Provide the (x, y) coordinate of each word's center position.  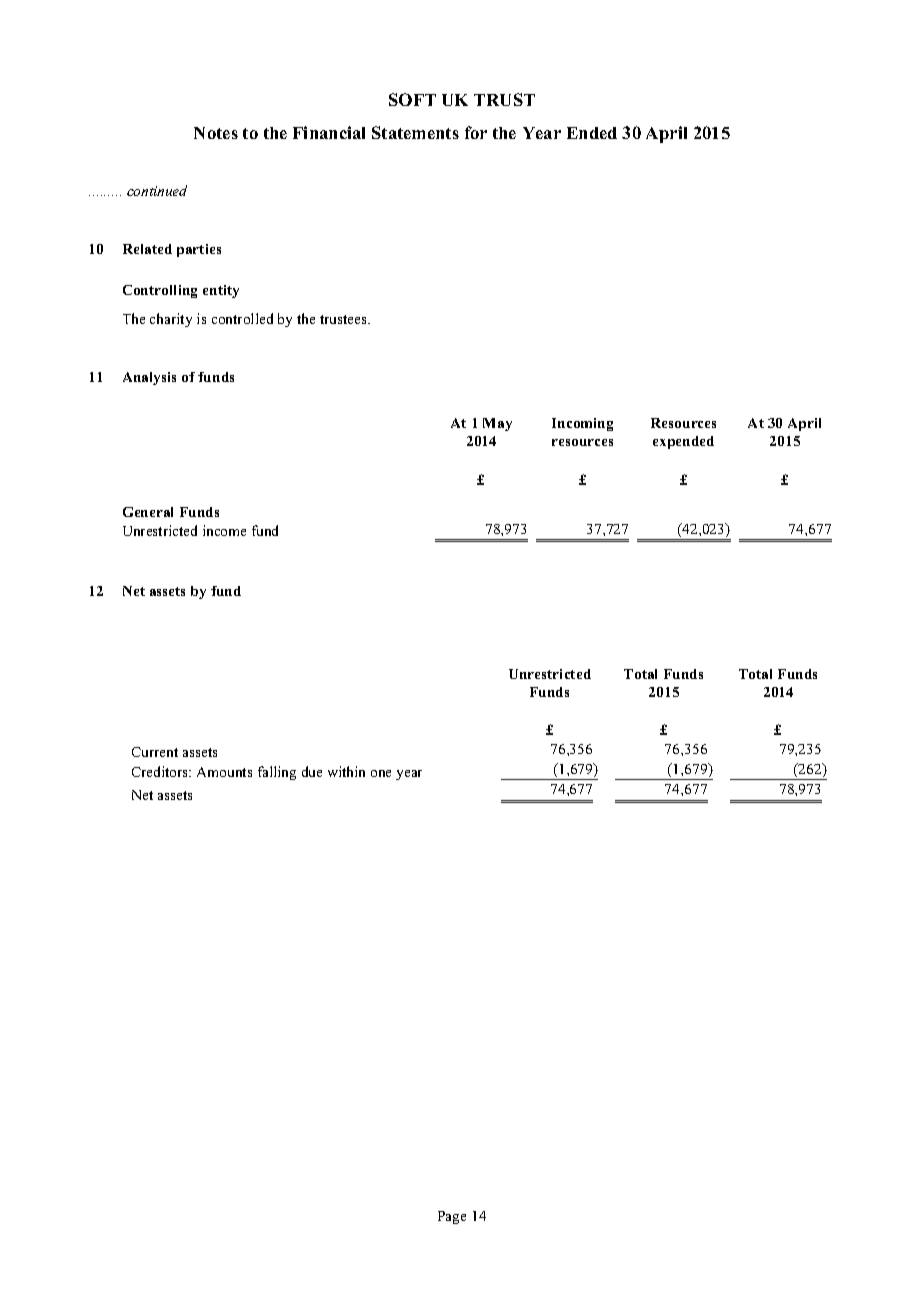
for (476, 132)
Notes (216, 133)
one (381, 773)
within (346, 771)
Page (452, 1217)
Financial (329, 132)
